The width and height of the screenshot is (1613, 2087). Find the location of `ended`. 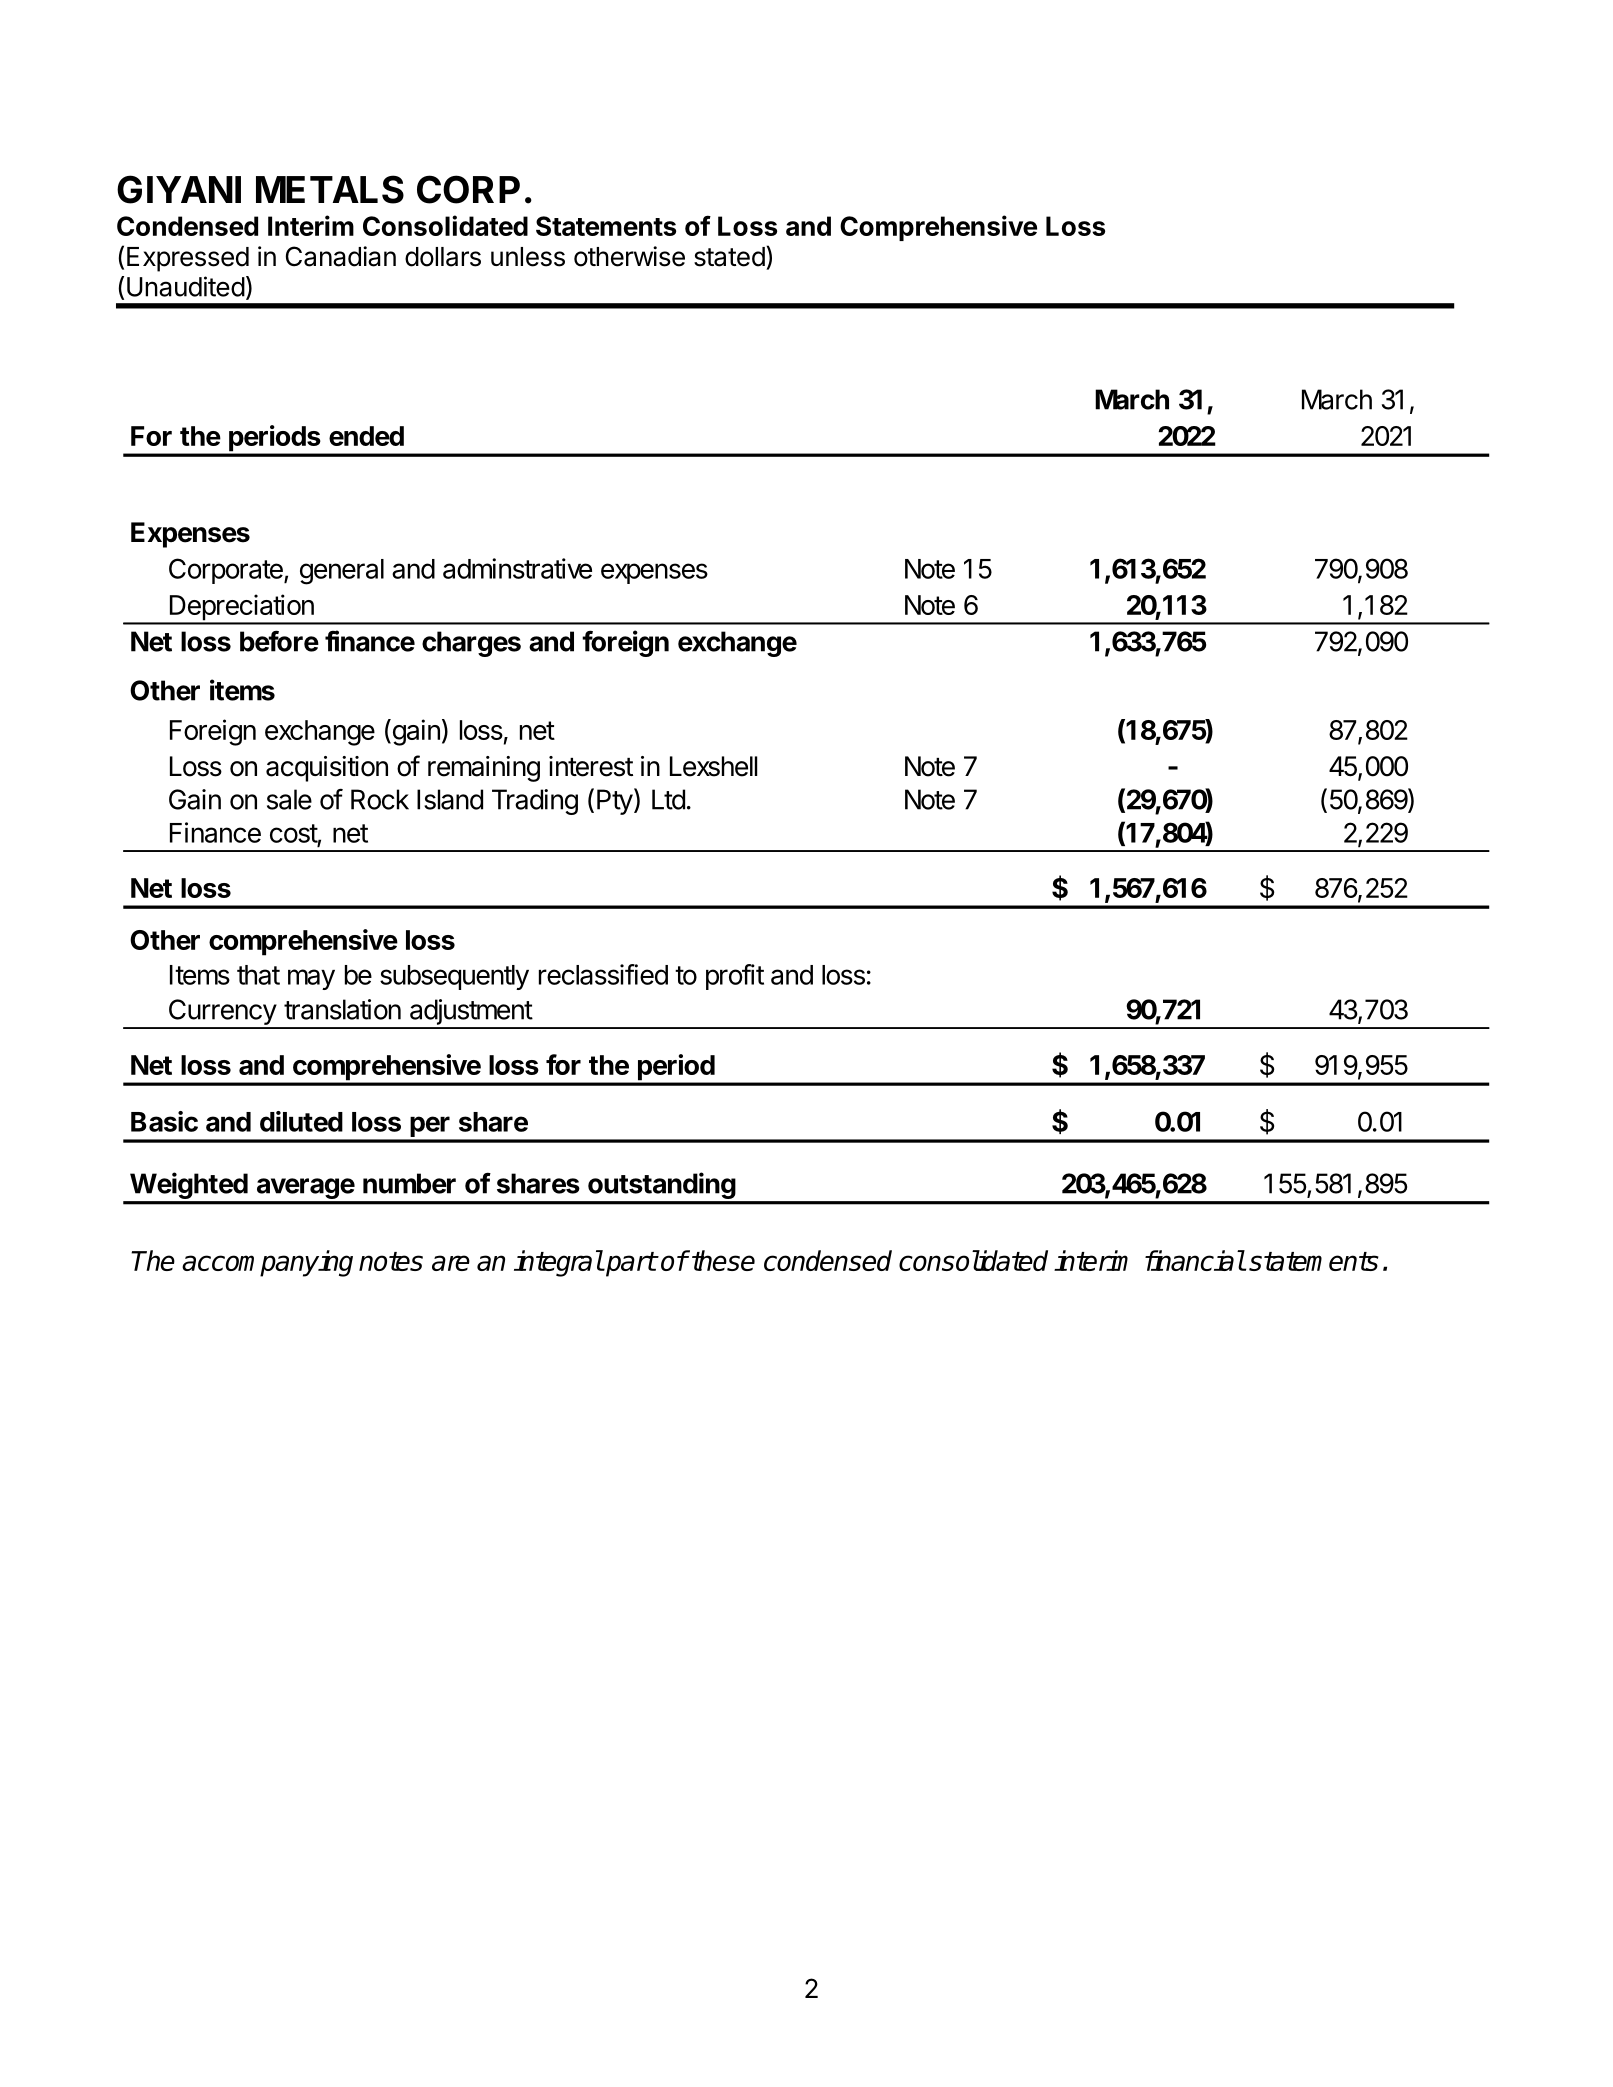

ended is located at coordinates (366, 436).
